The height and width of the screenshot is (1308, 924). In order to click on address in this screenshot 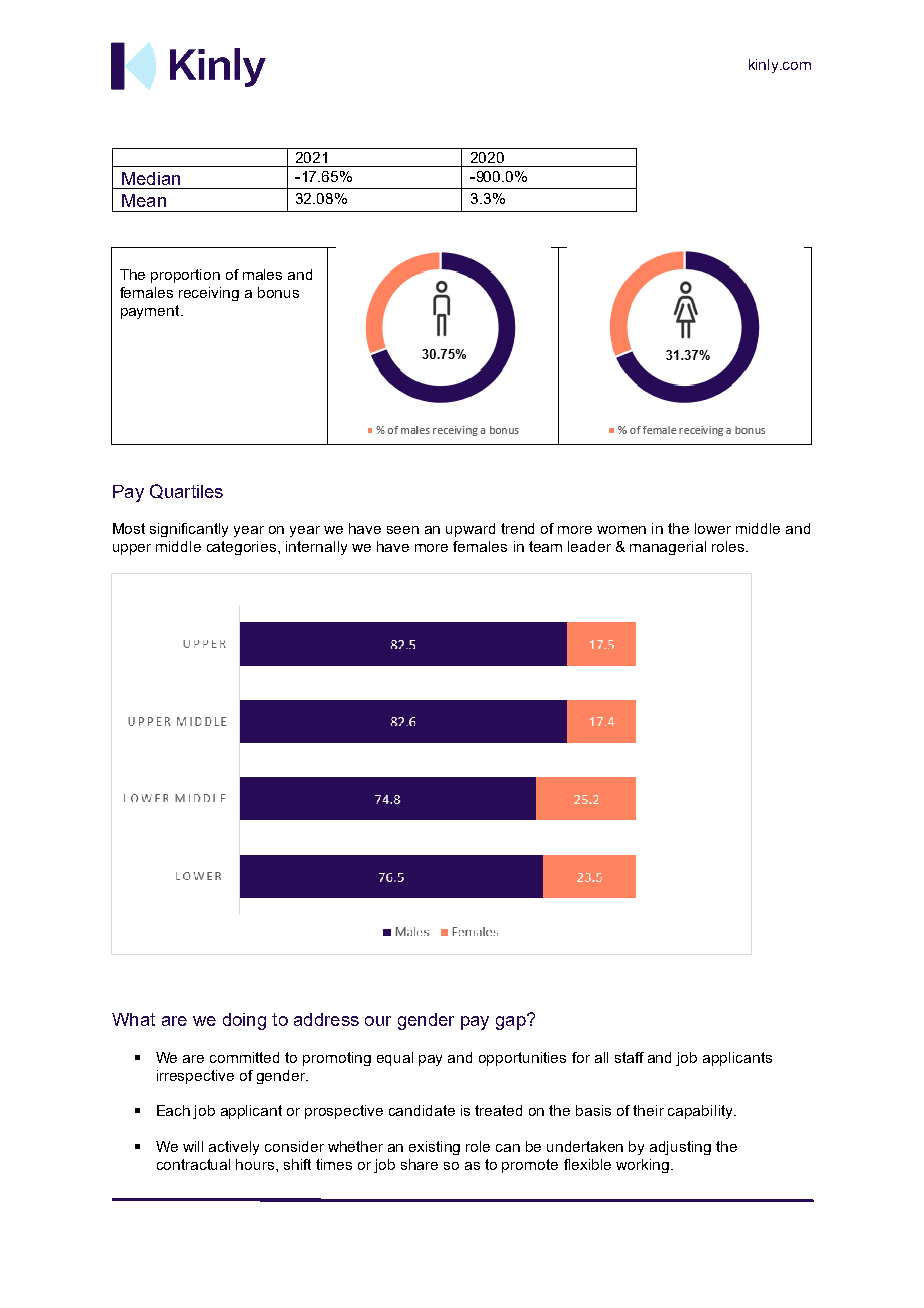, I will do `click(326, 1019)`.
